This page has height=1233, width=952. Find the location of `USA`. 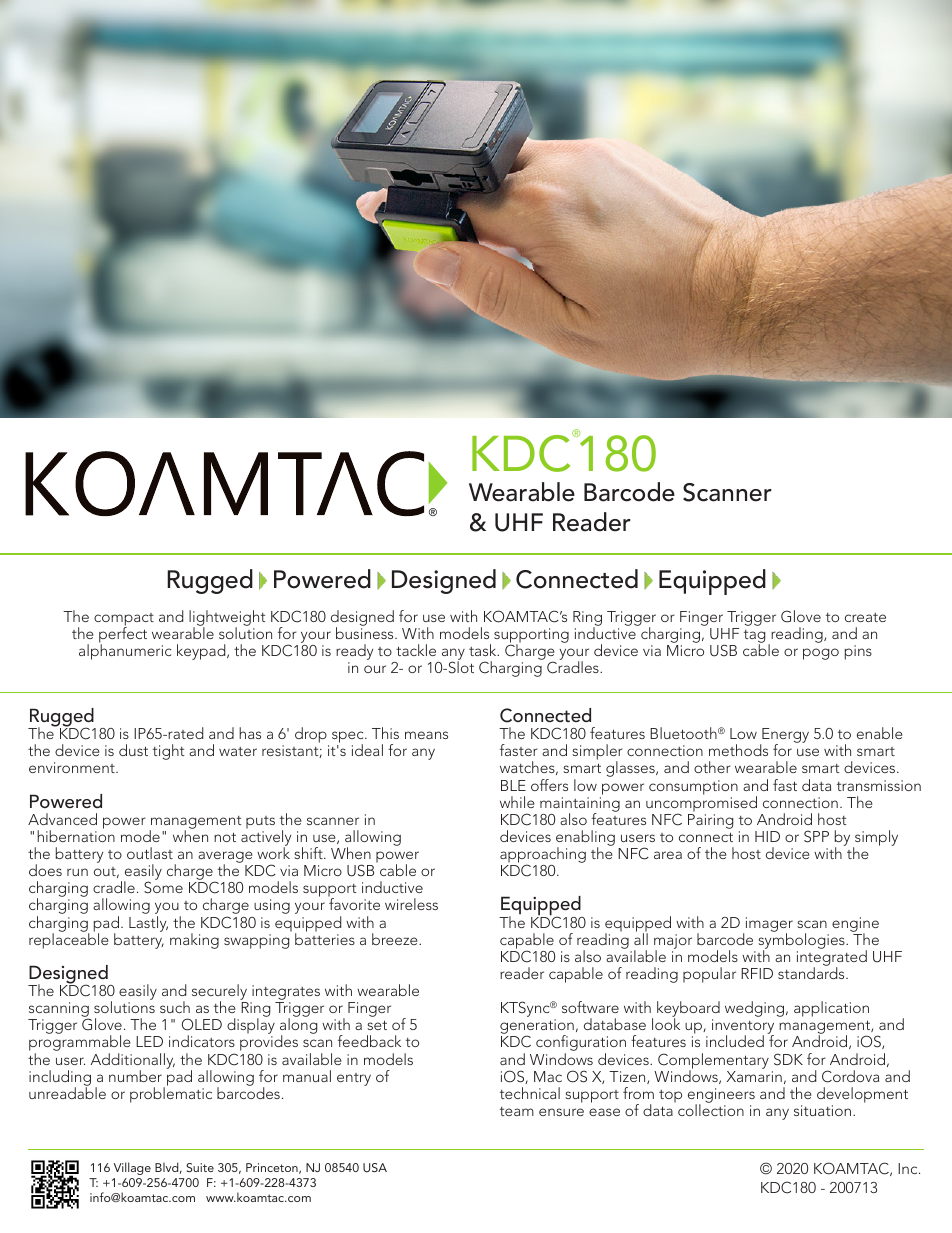

USA is located at coordinates (375, 1167).
